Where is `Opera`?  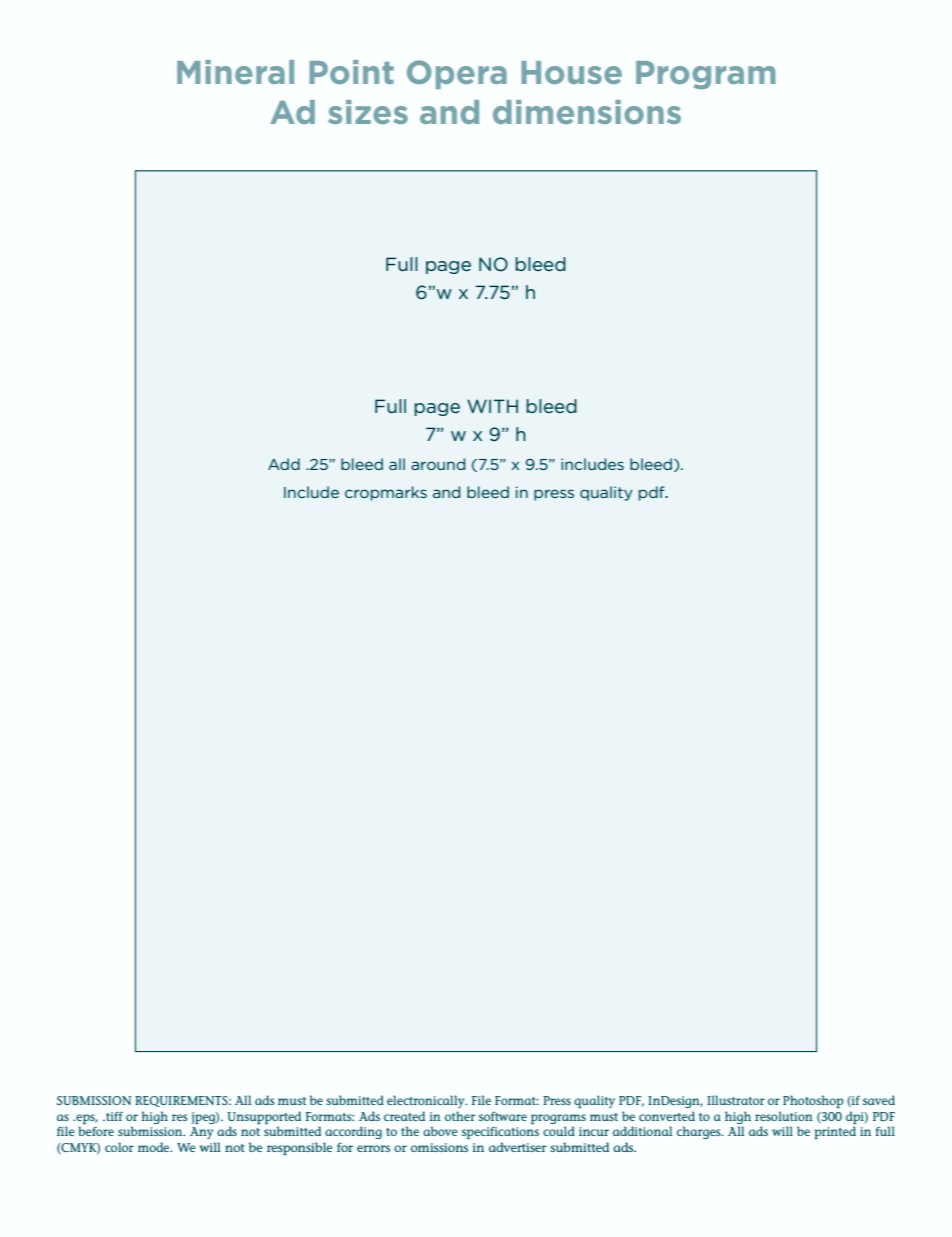 Opera is located at coordinates (457, 74).
